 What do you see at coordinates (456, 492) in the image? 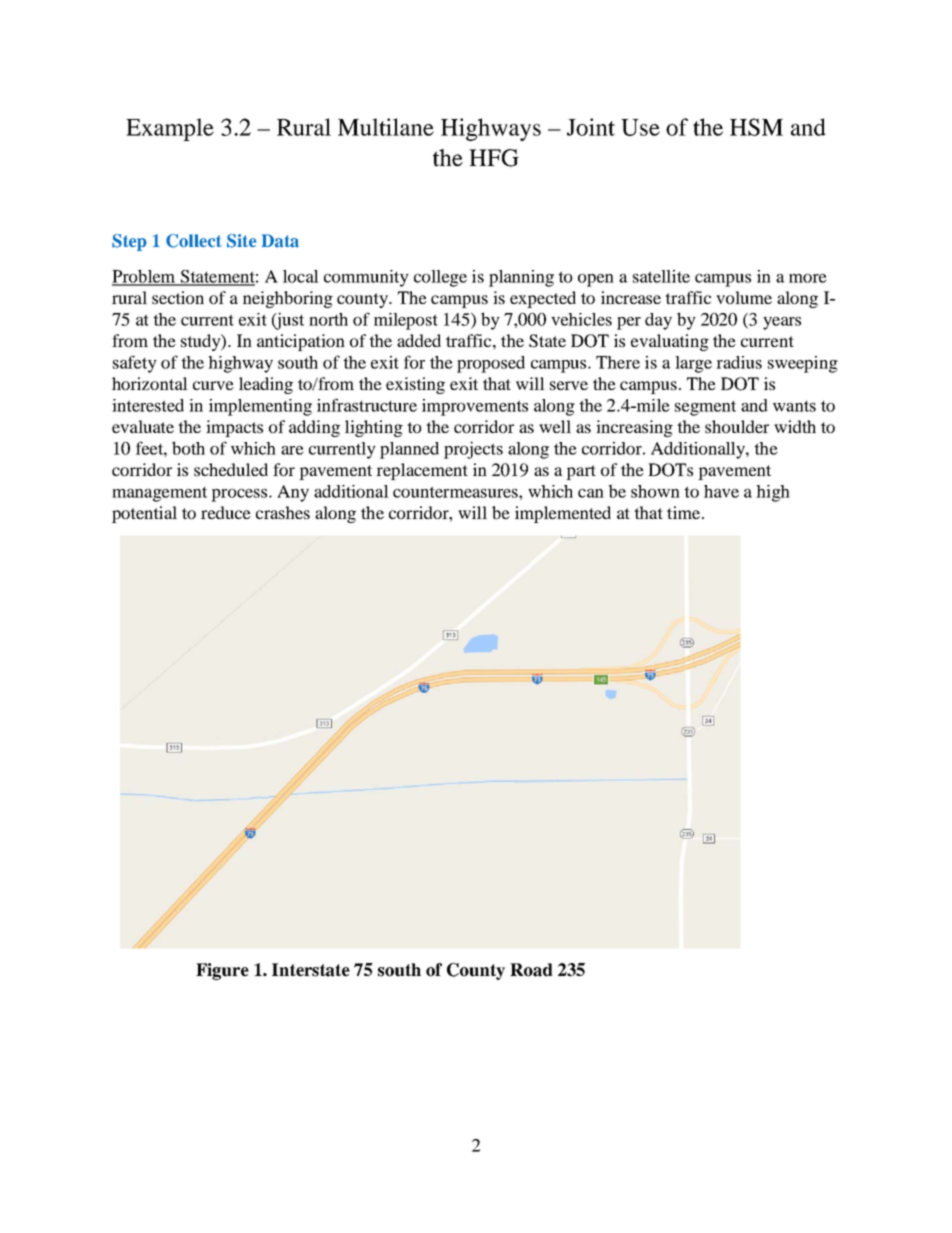
I see `countermeasures` at bounding box center [456, 492].
